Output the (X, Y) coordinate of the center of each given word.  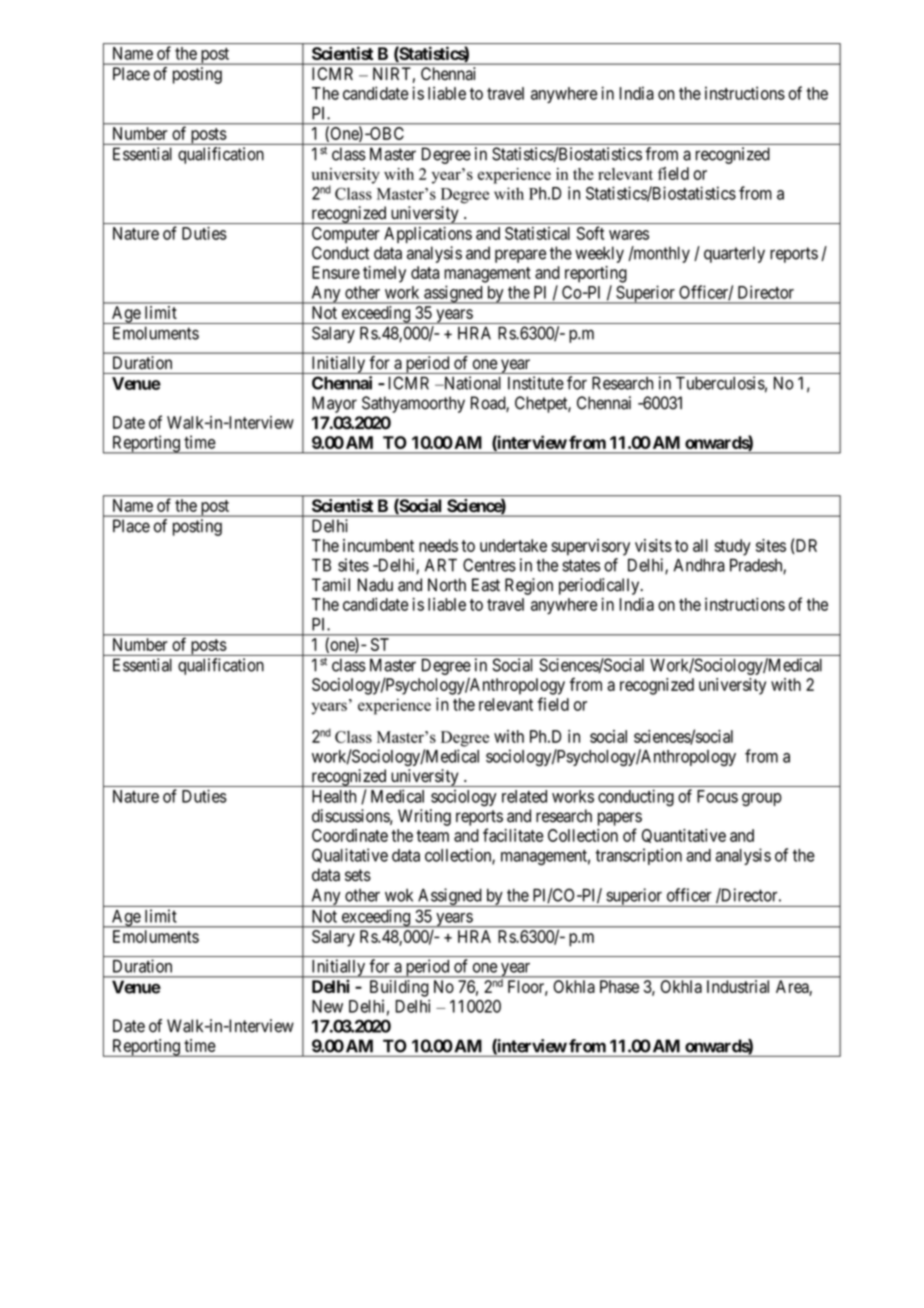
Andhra (699, 565)
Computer (346, 235)
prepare (520, 256)
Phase (619, 986)
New (327, 1006)
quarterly (734, 254)
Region (529, 586)
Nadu (375, 585)
